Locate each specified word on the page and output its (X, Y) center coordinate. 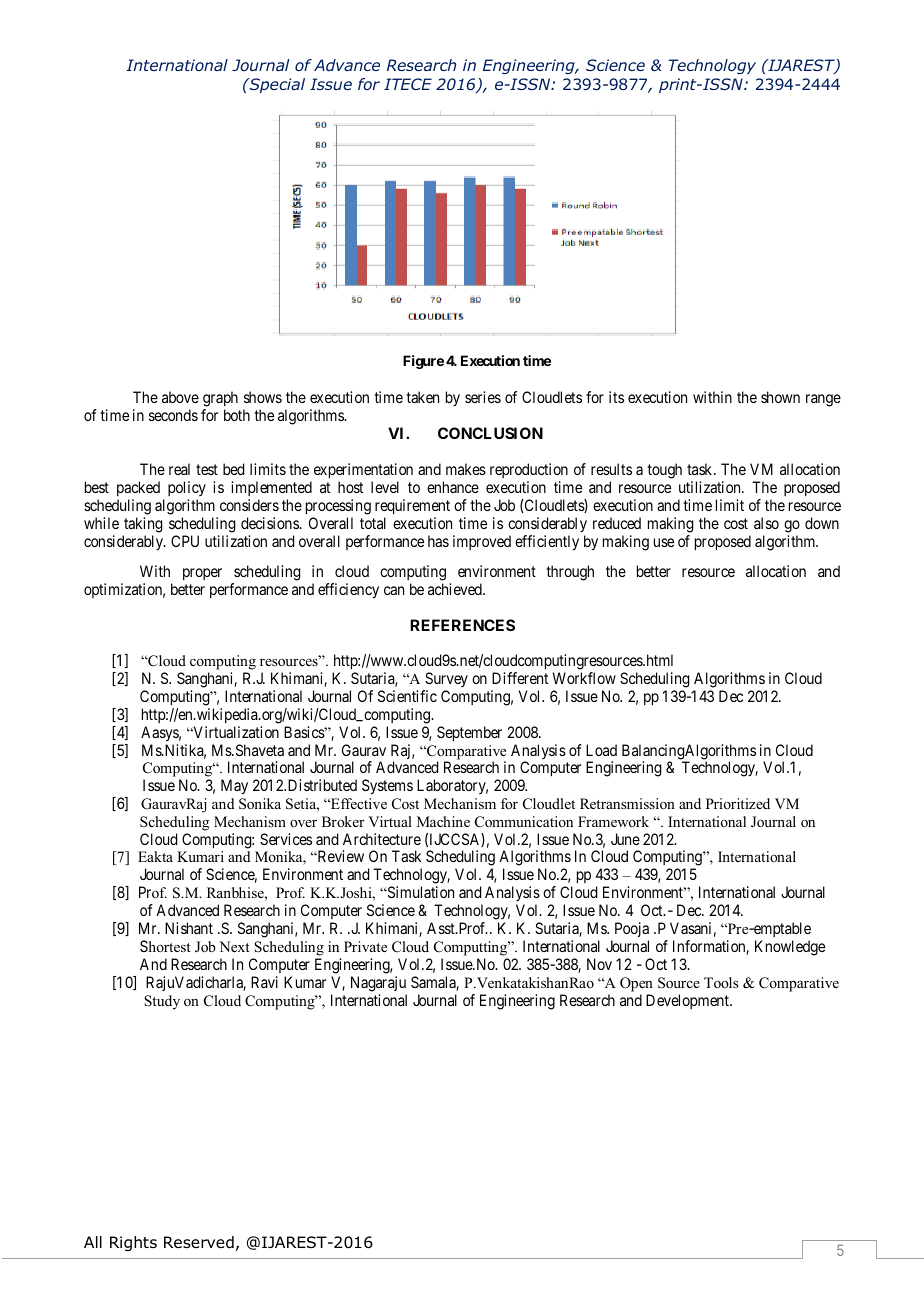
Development (689, 1001)
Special (276, 85)
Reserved (199, 1242)
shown (780, 397)
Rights (133, 1244)
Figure (423, 362)
